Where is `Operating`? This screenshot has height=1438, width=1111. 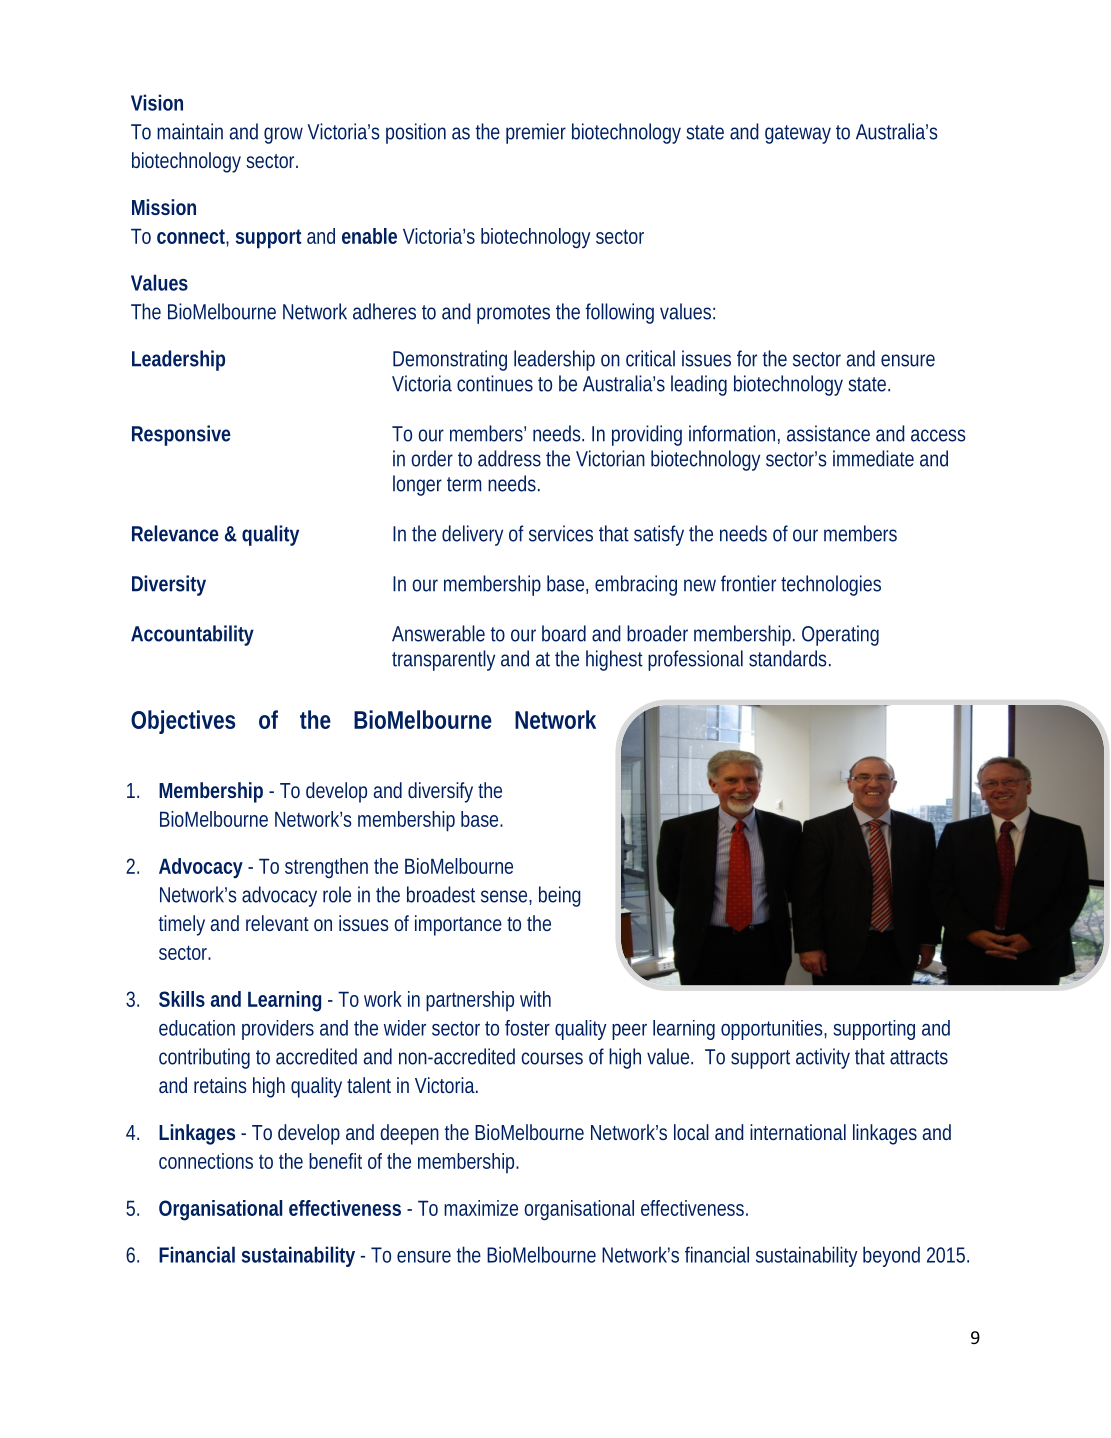
Operating is located at coordinates (840, 635).
